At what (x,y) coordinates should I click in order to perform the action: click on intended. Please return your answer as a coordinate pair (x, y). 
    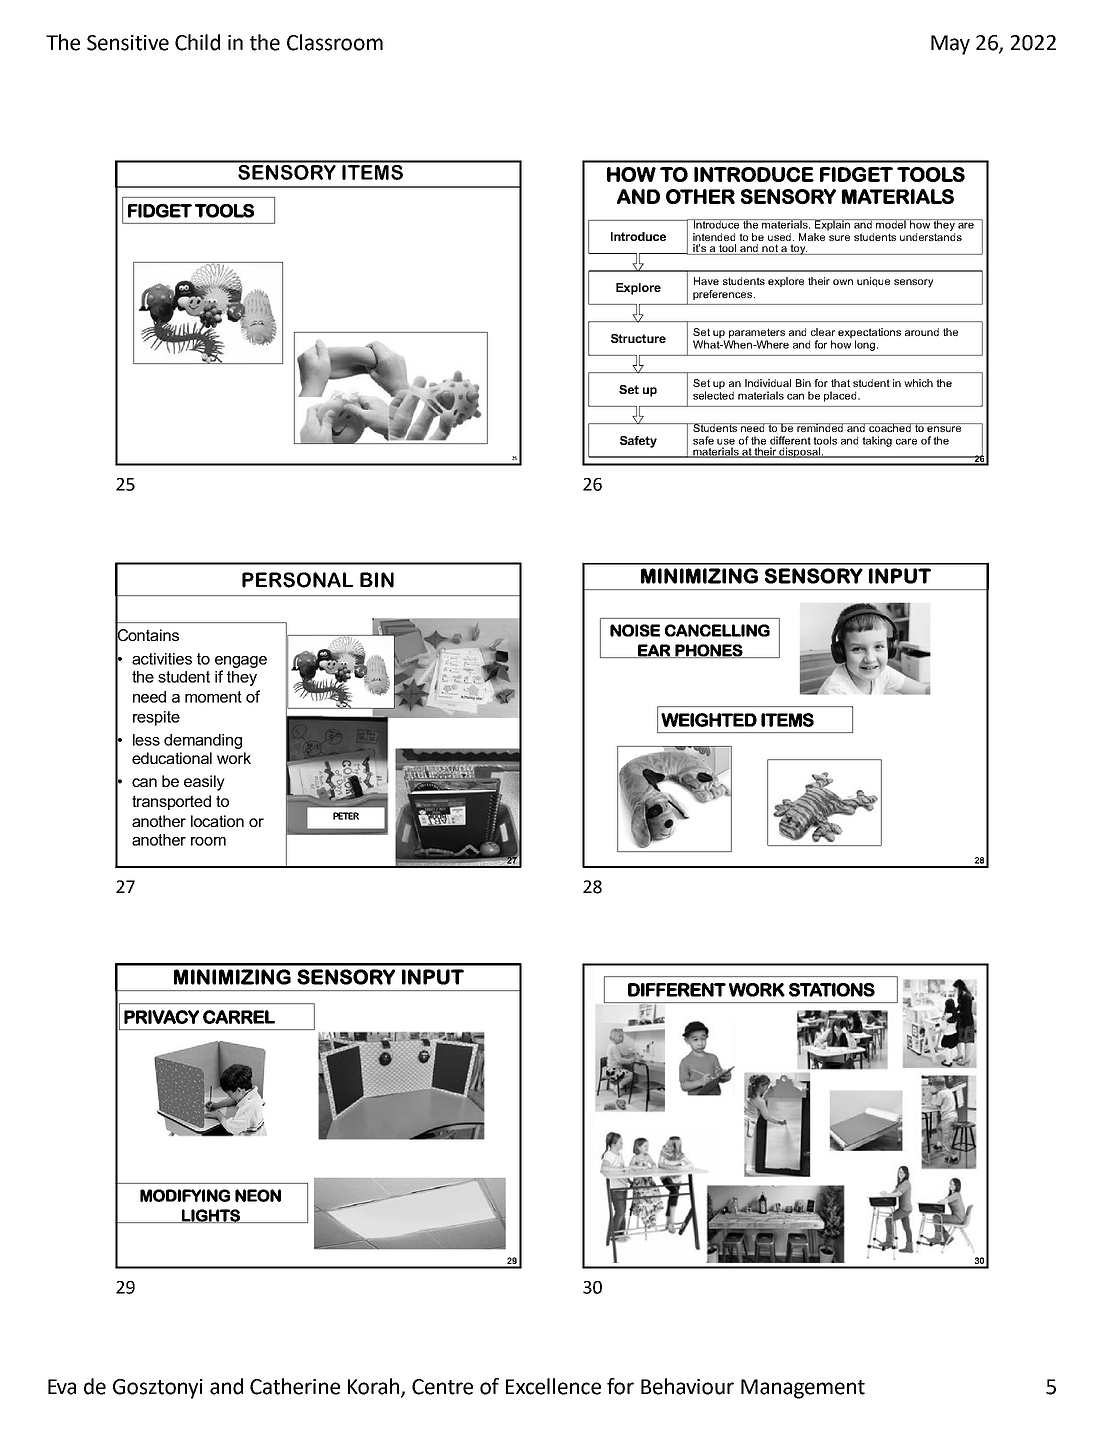
    Looking at the image, I should click on (714, 237).
